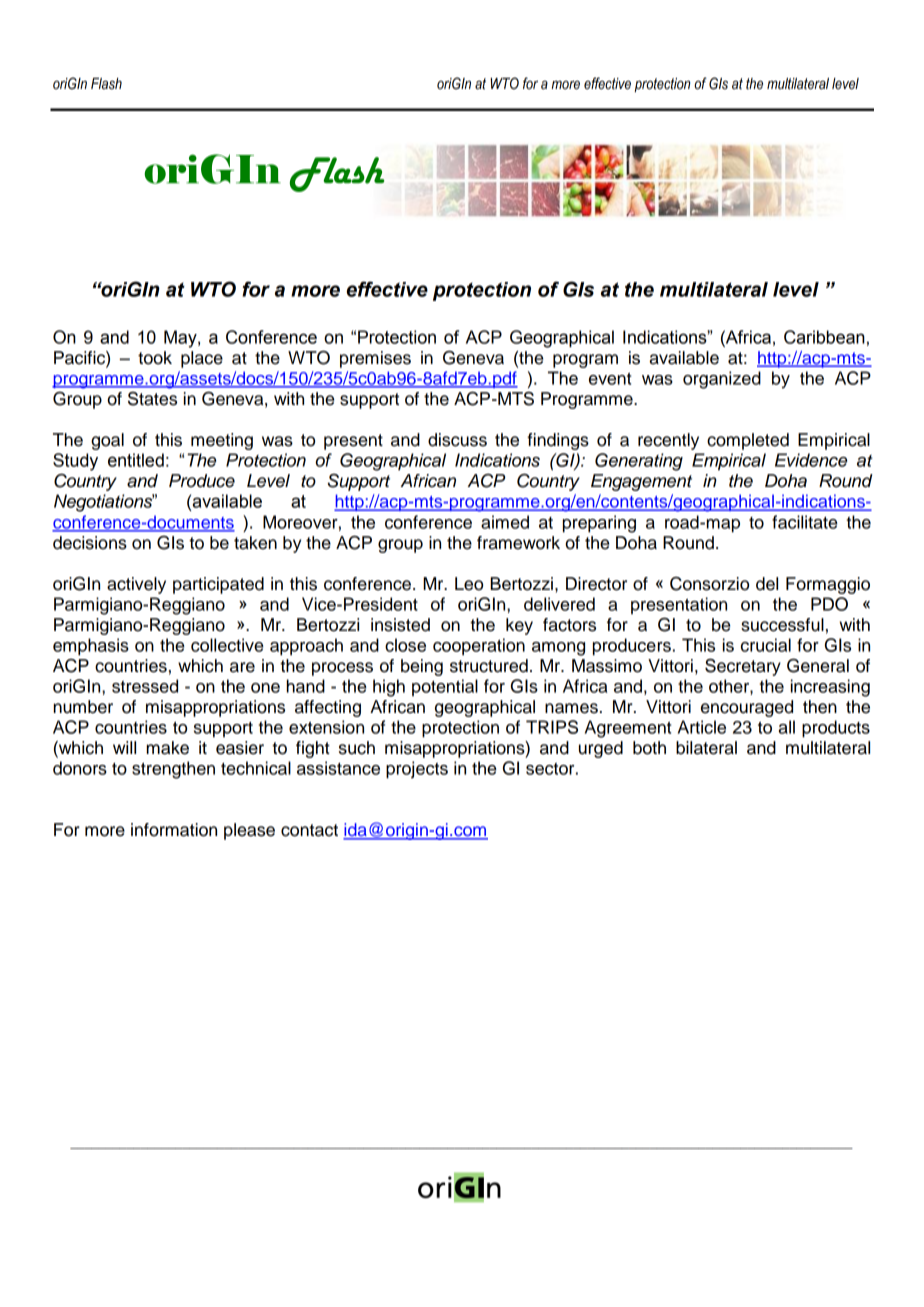 The width and height of the page is (924, 1307). Describe the element at coordinates (722, 380) in the page. I see `organized` at that location.
